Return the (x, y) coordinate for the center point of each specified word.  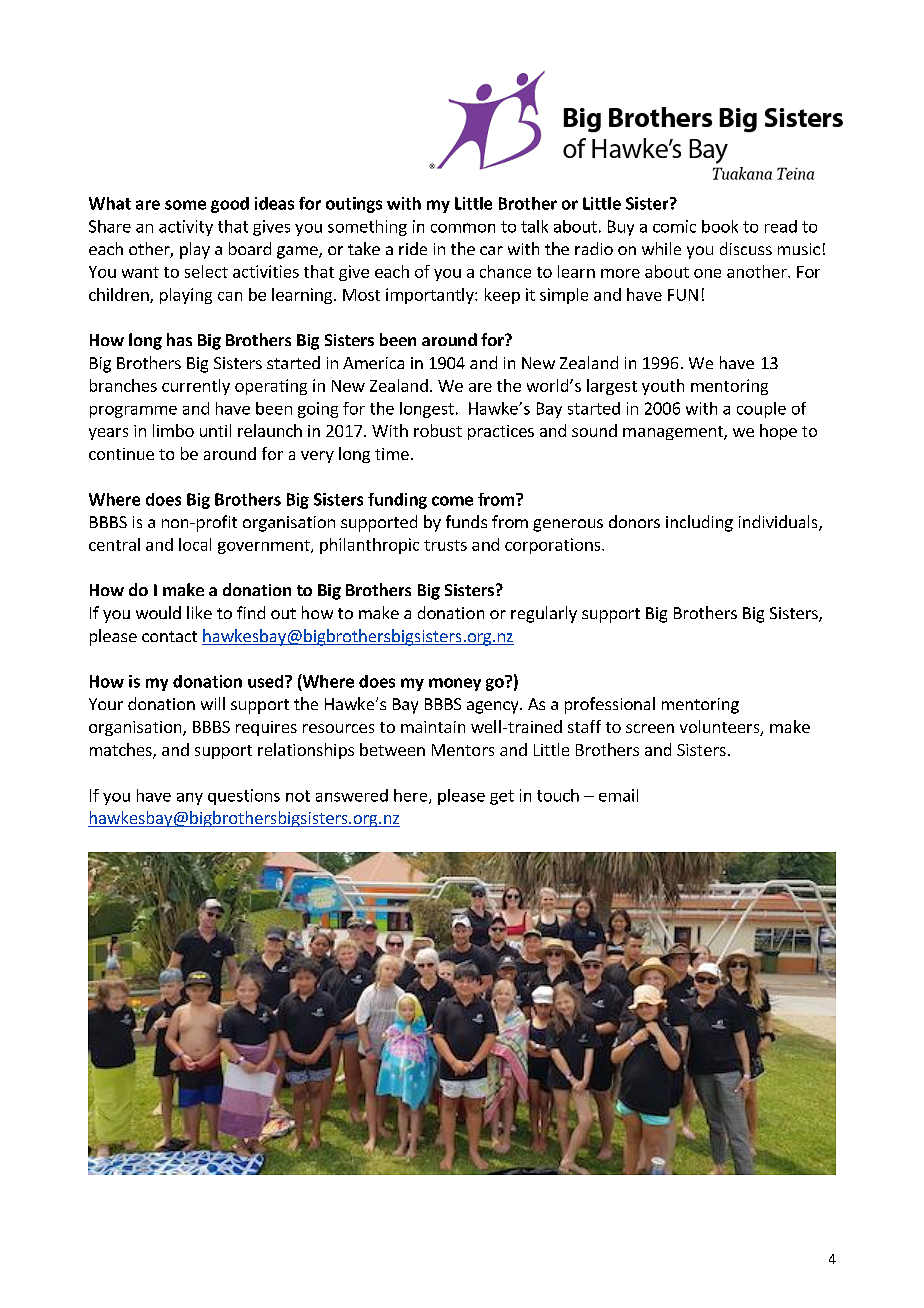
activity (186, 228)
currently (196, 387)
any (190, 799)
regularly (544, 614)
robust (438, 430)
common (463, 228)
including (699, 523)
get (502, 797)
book (720, 226)
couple (761, 410)
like (199, 612)
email (618, 795)
